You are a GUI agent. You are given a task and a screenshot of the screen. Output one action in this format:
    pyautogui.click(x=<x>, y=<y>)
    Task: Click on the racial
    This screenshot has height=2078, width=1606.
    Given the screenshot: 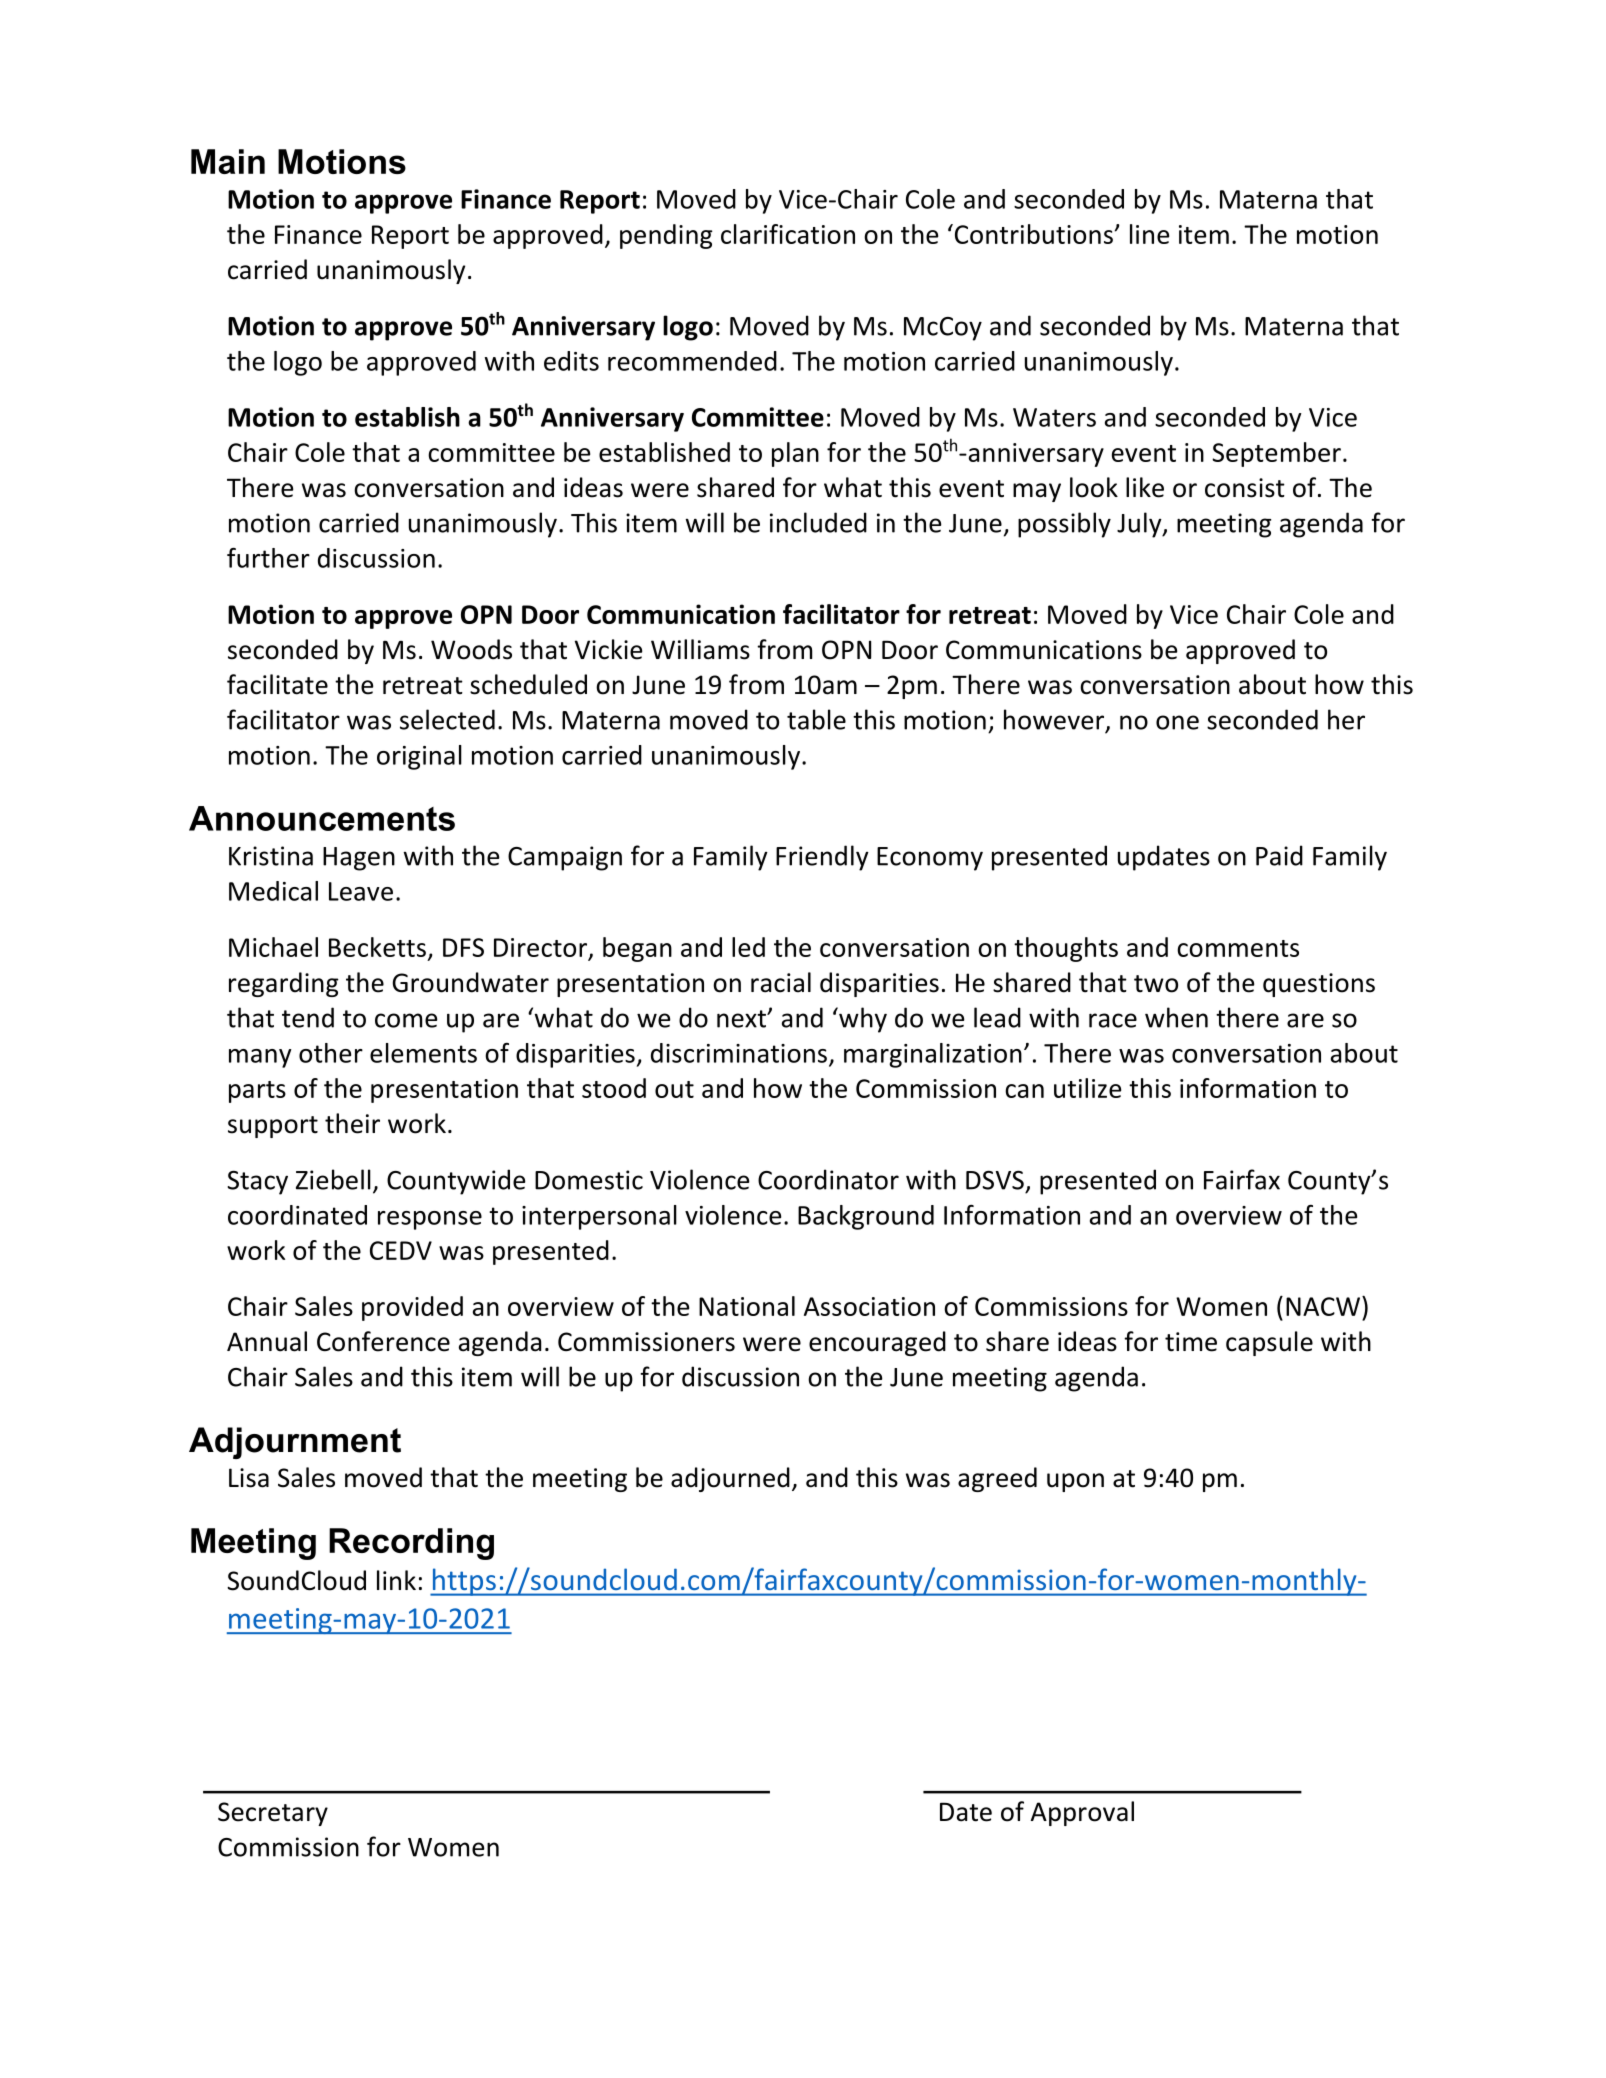 What is the action you would take?
    pyautogui.click(x=781, y=982)
